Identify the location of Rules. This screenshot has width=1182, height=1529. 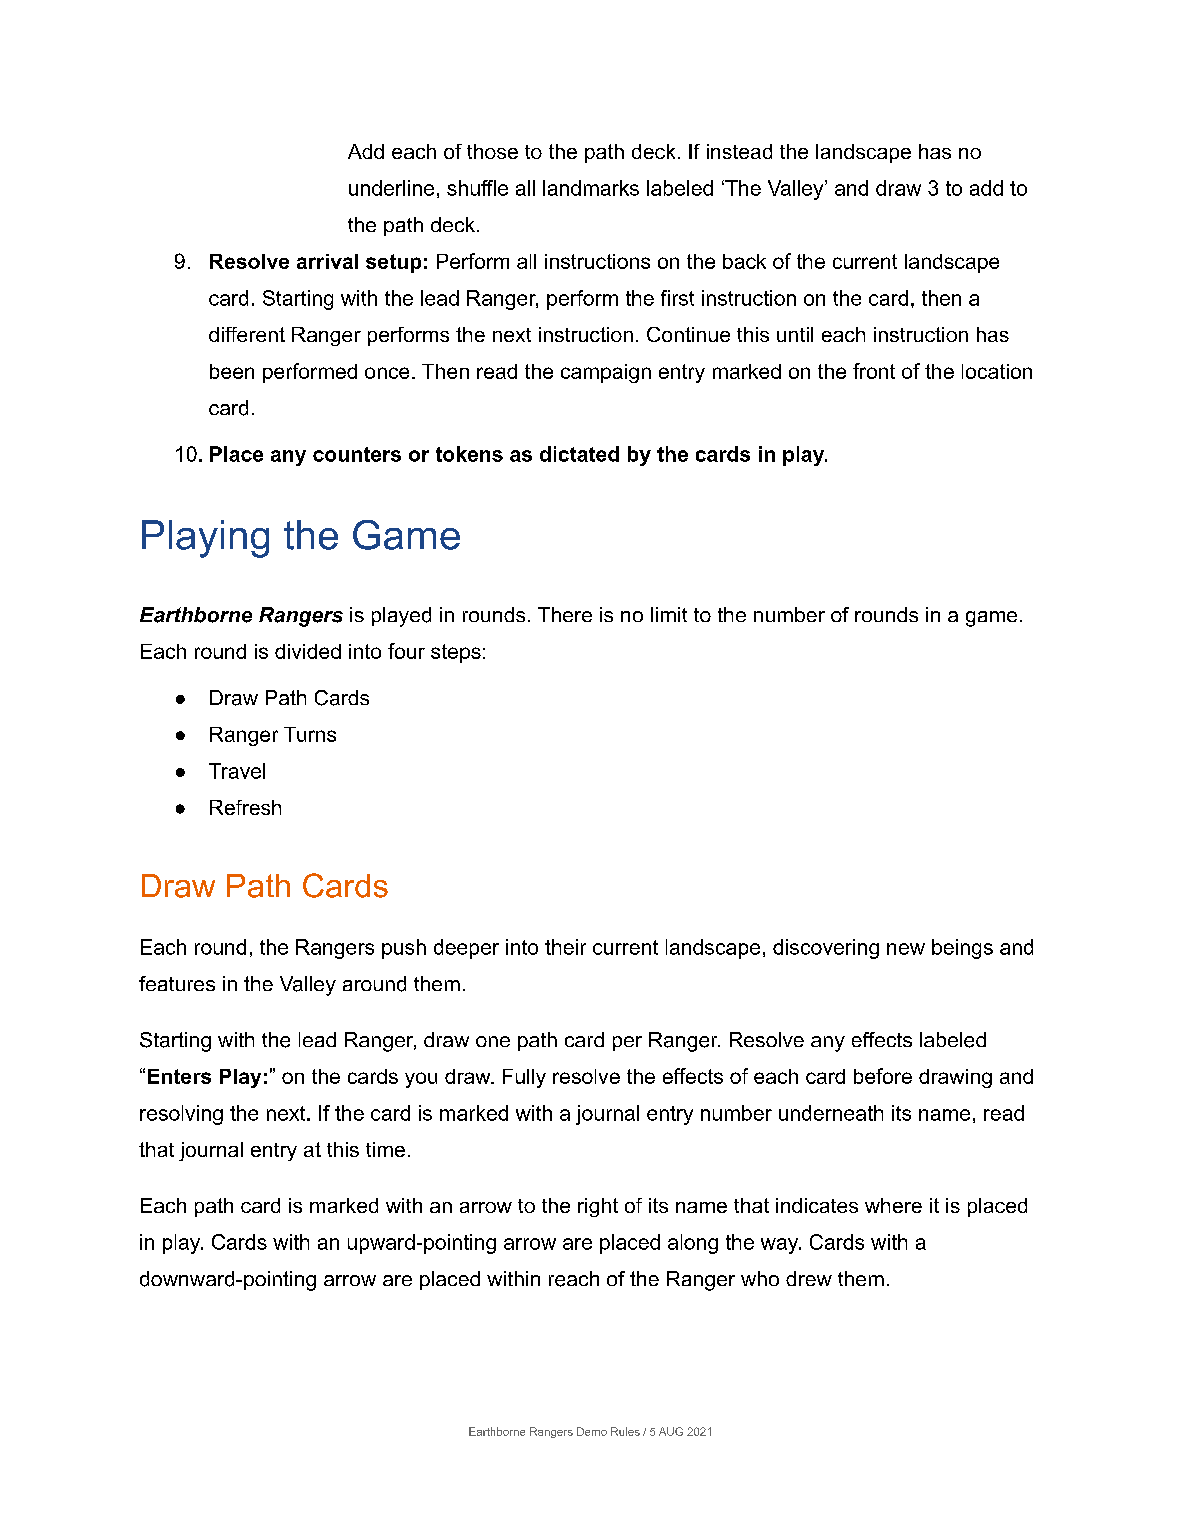
(625, 1431).
